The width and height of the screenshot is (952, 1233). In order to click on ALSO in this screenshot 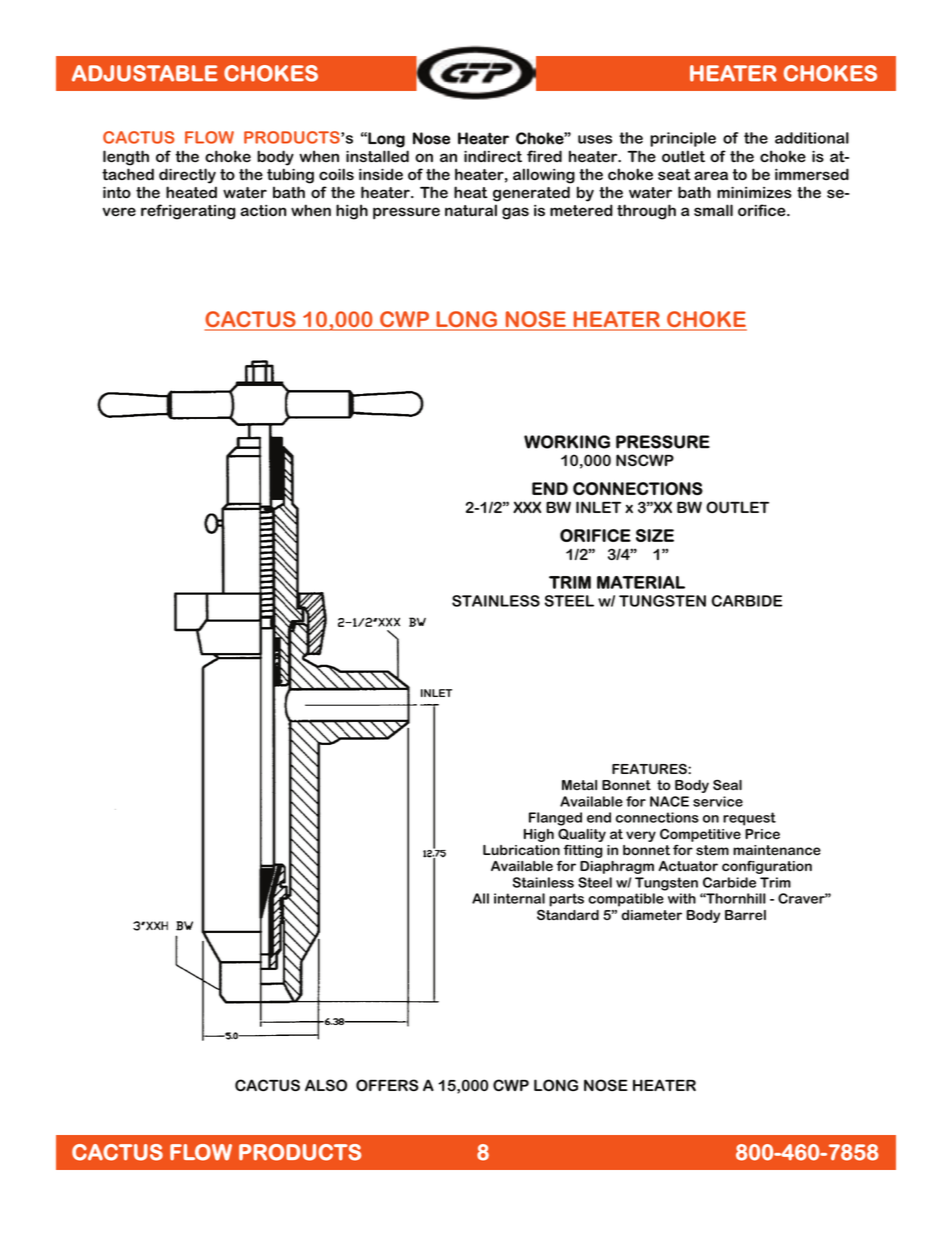, I will do `click(326, 1085)`.
